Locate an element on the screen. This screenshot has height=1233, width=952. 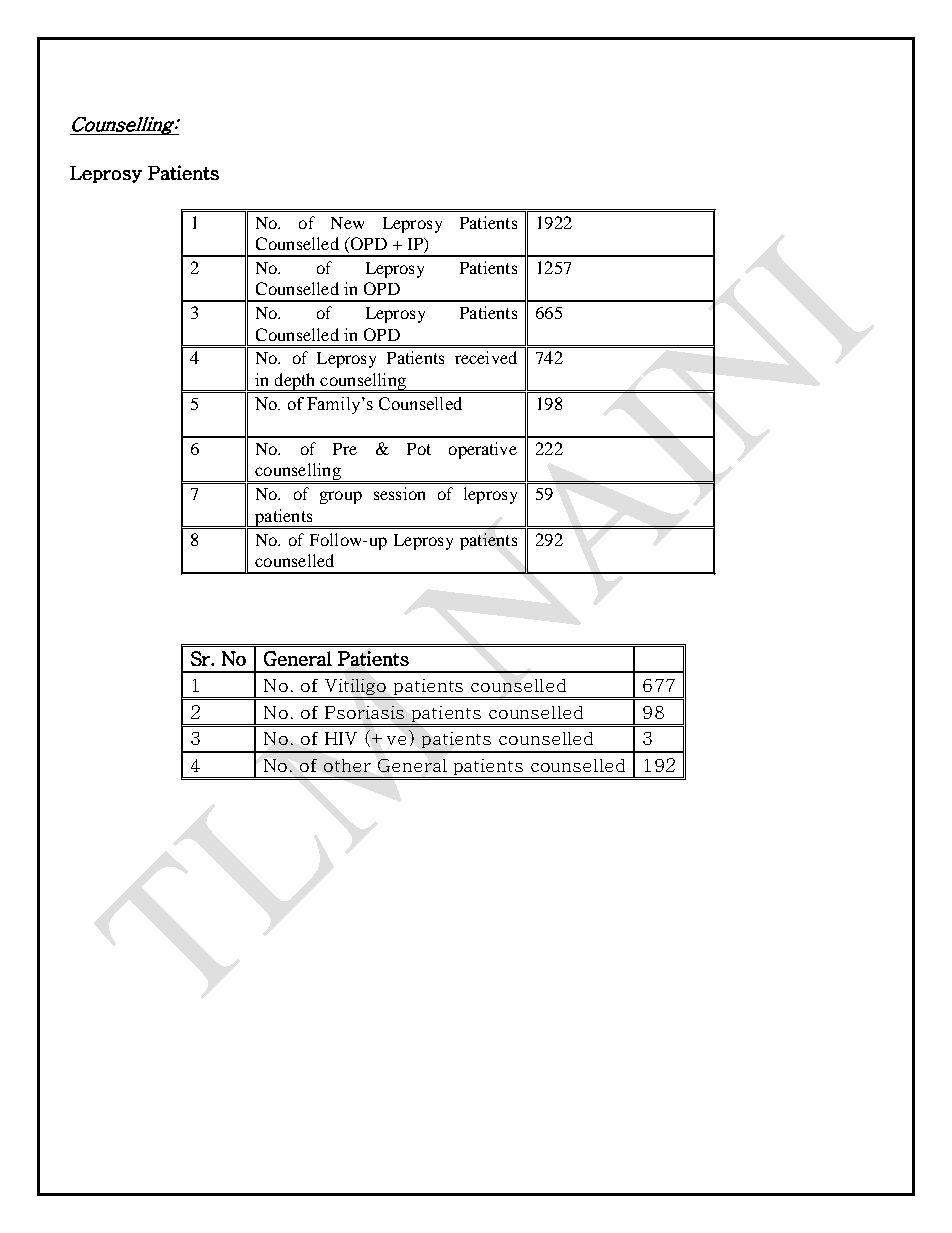
HIV is located at coordinates (341, 738).
